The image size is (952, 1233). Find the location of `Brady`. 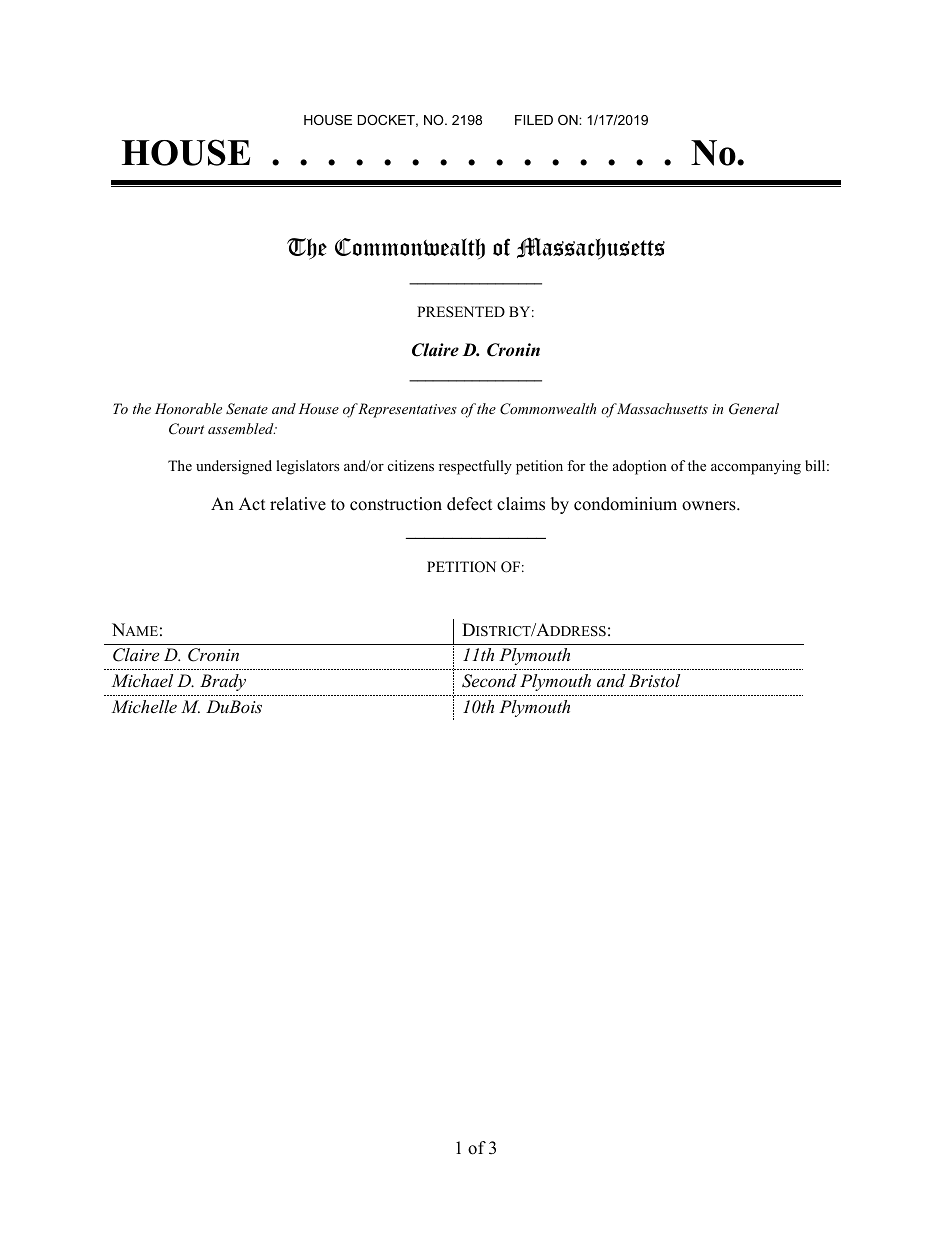

Brady is located at coordinates (223, 682).
